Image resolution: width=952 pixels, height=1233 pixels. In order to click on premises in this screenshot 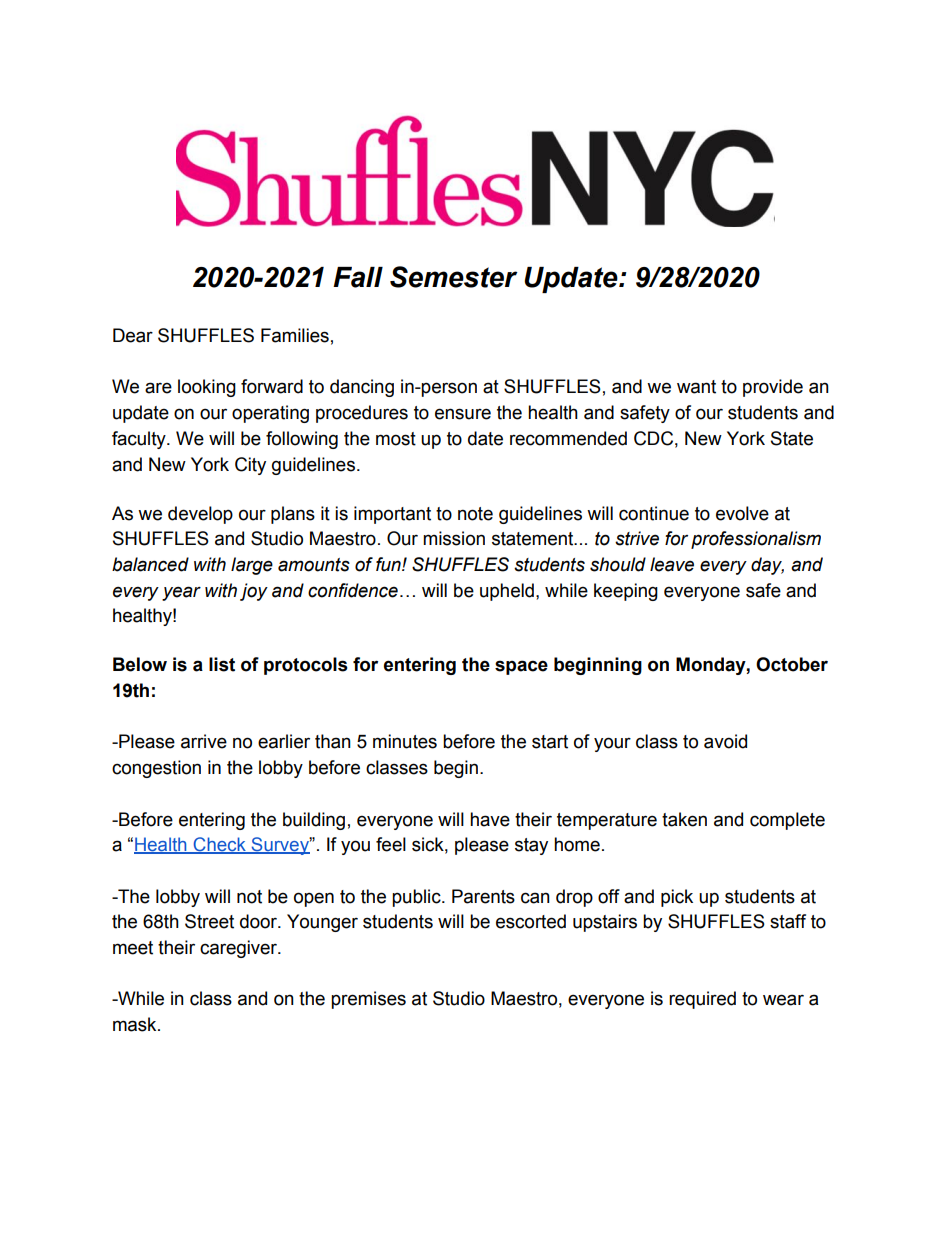, I will do `click(368, 1000)`.
